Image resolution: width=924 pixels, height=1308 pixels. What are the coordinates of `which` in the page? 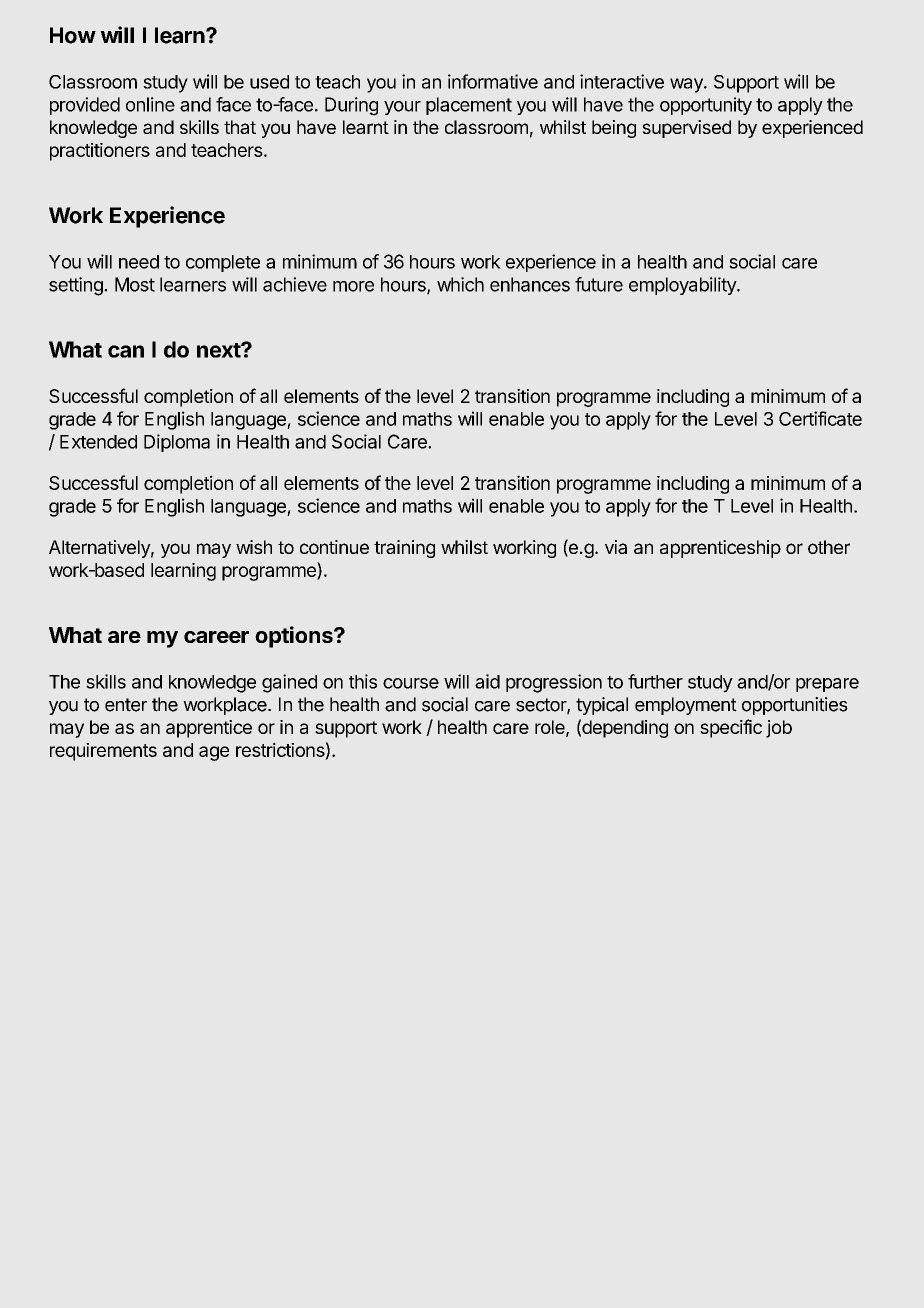 It's located at (460, 284).
